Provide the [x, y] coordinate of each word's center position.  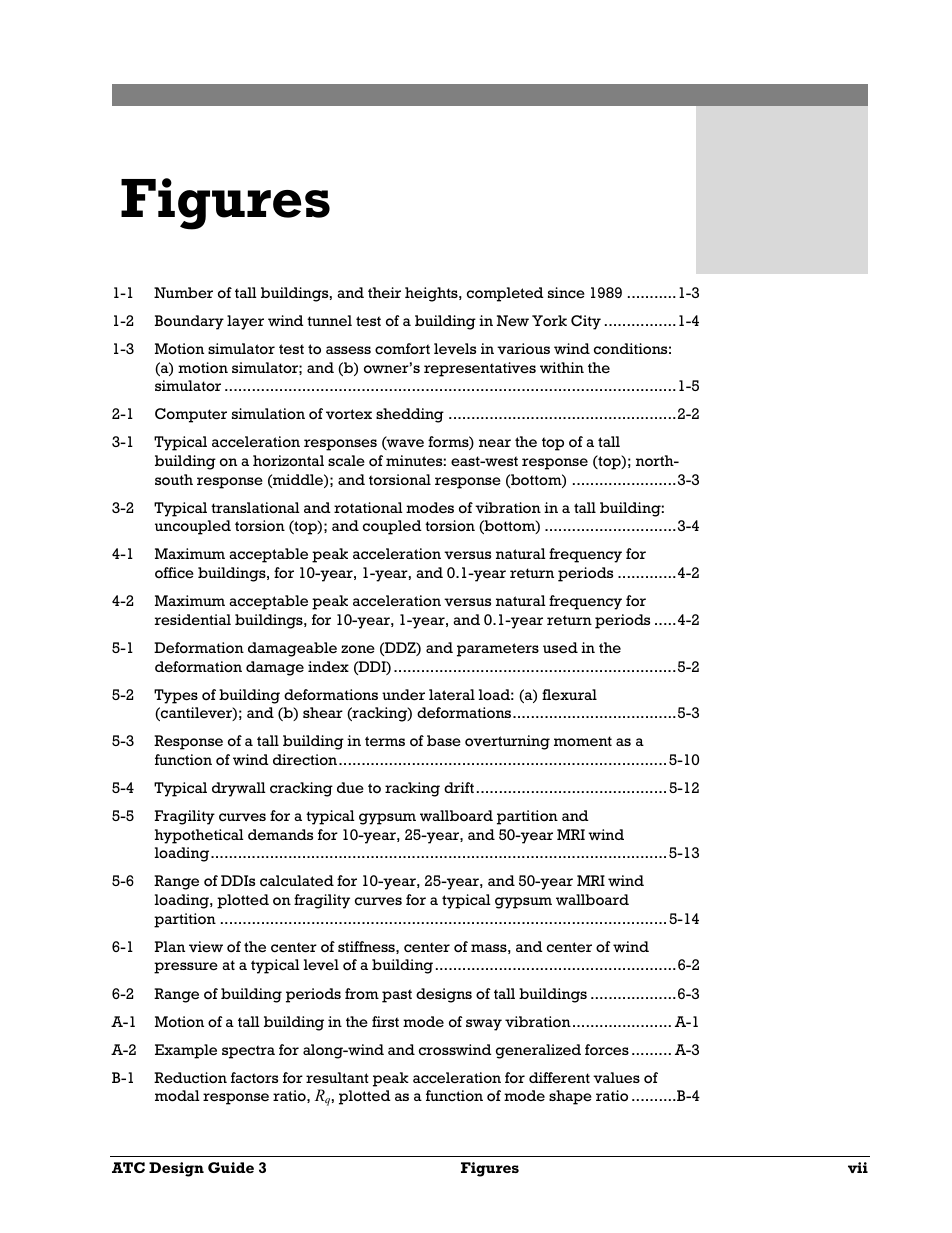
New [513, 321]
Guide [231, 1167]
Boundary [189, 322]
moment [583, 741]
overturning [507, 742]
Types [176, 696]
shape [570, 1097]
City [586, 322]
